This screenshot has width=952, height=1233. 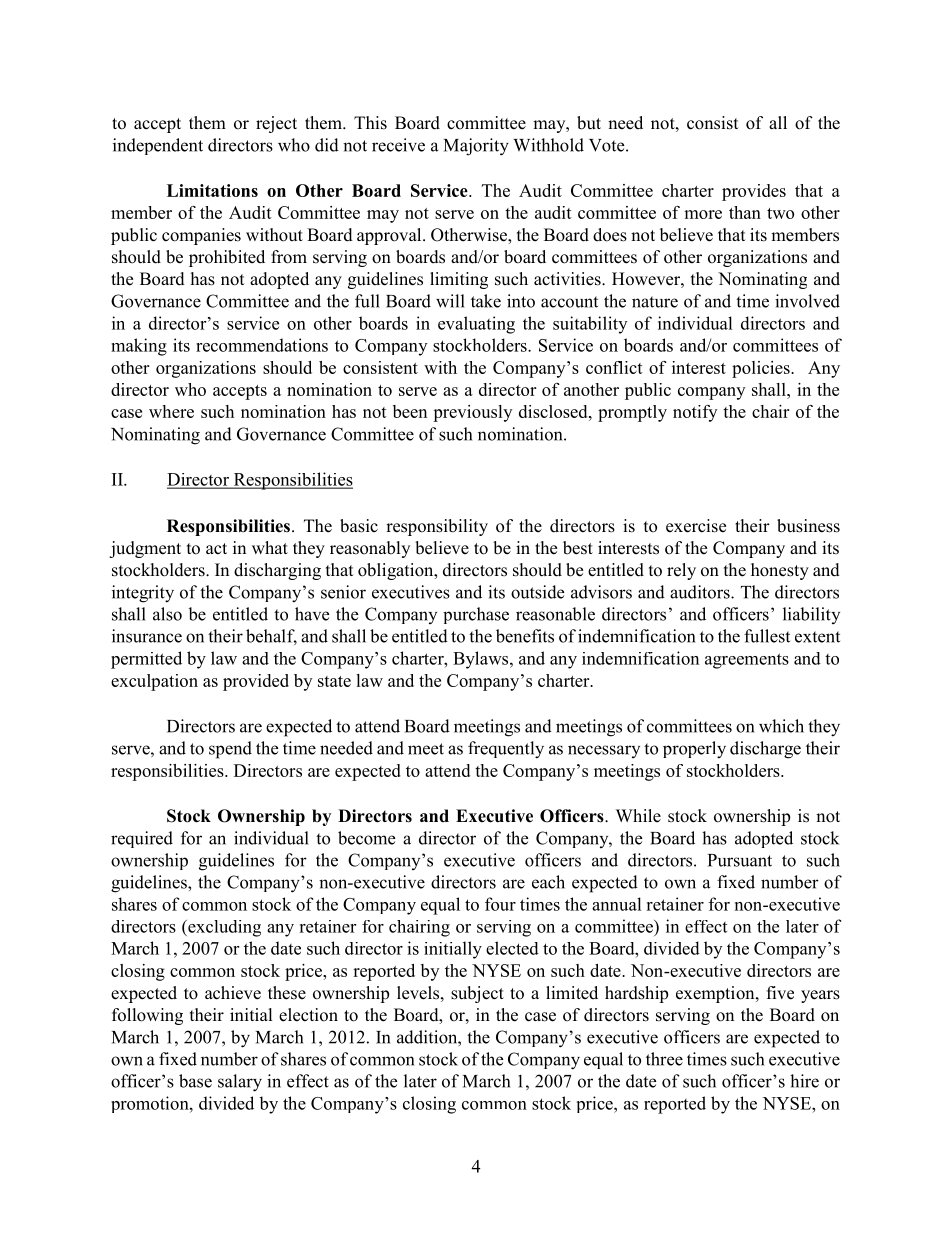 I want to click on where, so click(x=171, y=411).
